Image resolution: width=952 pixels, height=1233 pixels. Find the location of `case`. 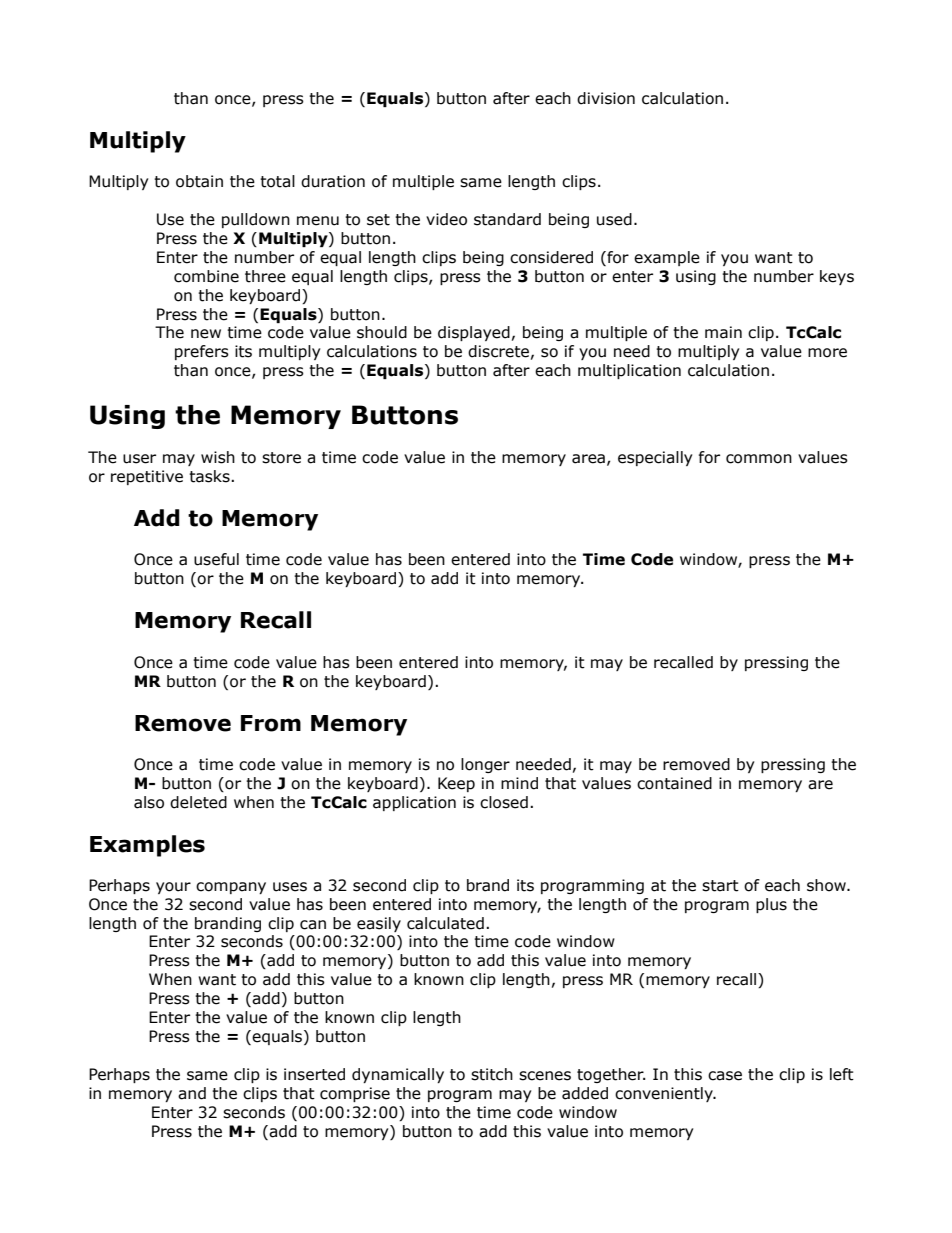

case is located at coordinates (725, 1076).
